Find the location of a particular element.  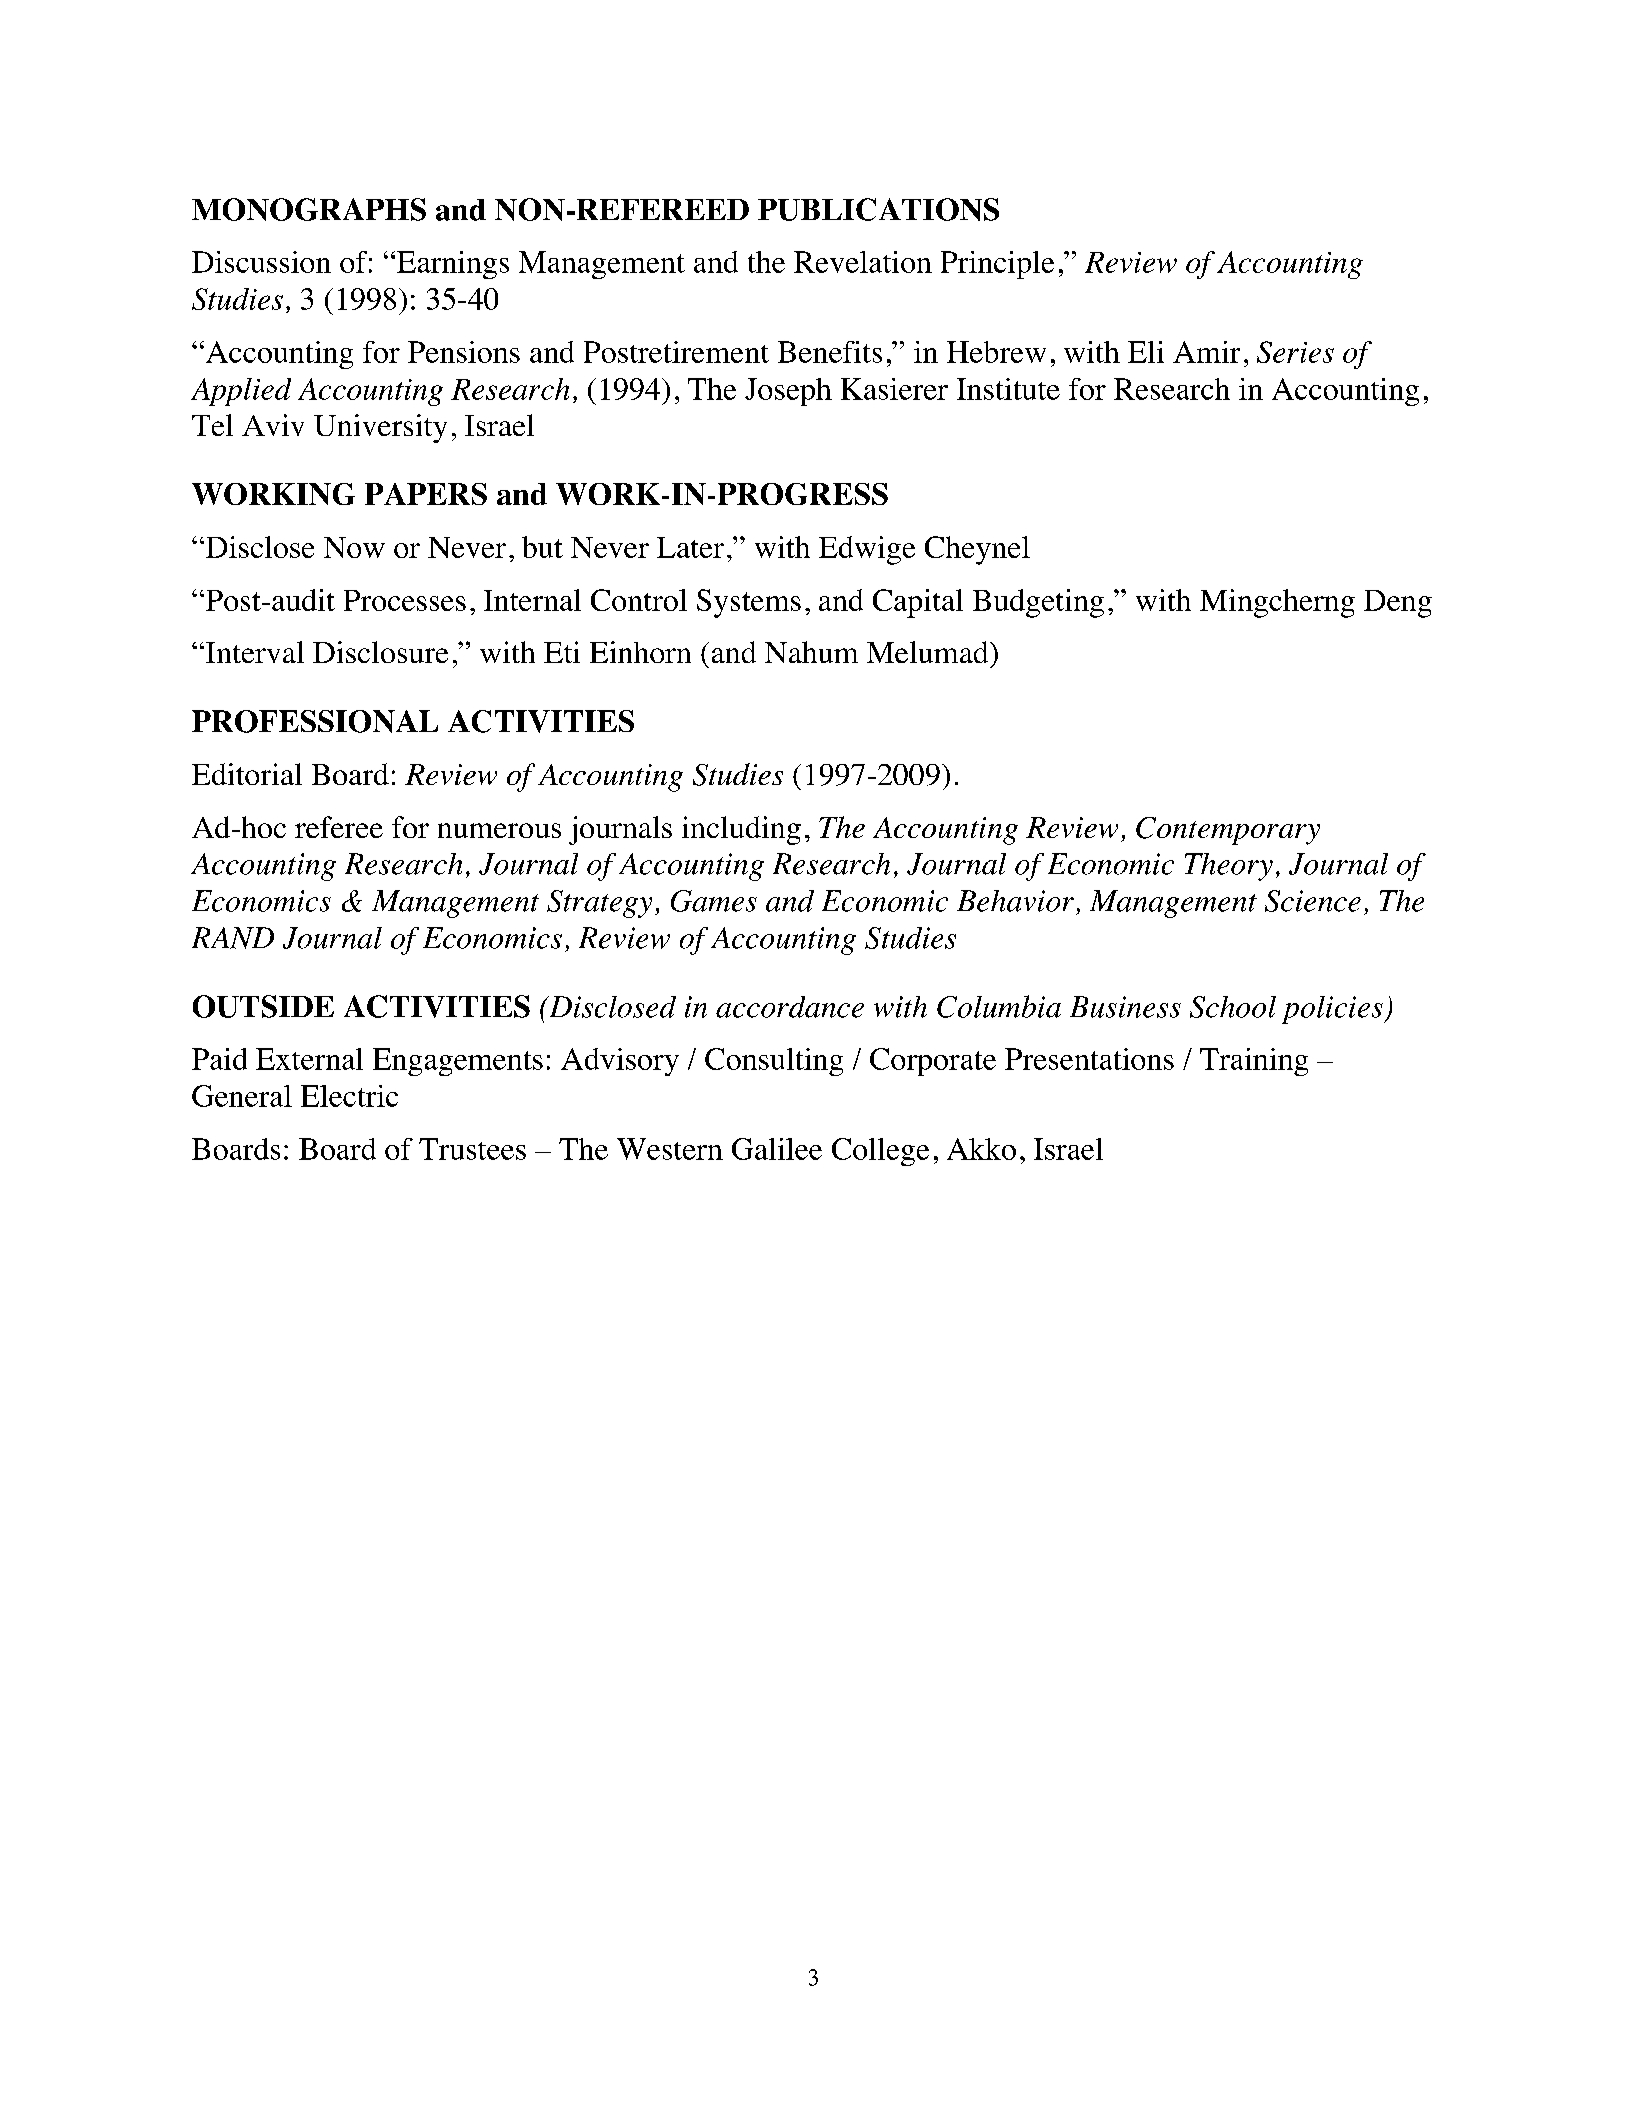

numerous is located at coordinates (499, 830).
